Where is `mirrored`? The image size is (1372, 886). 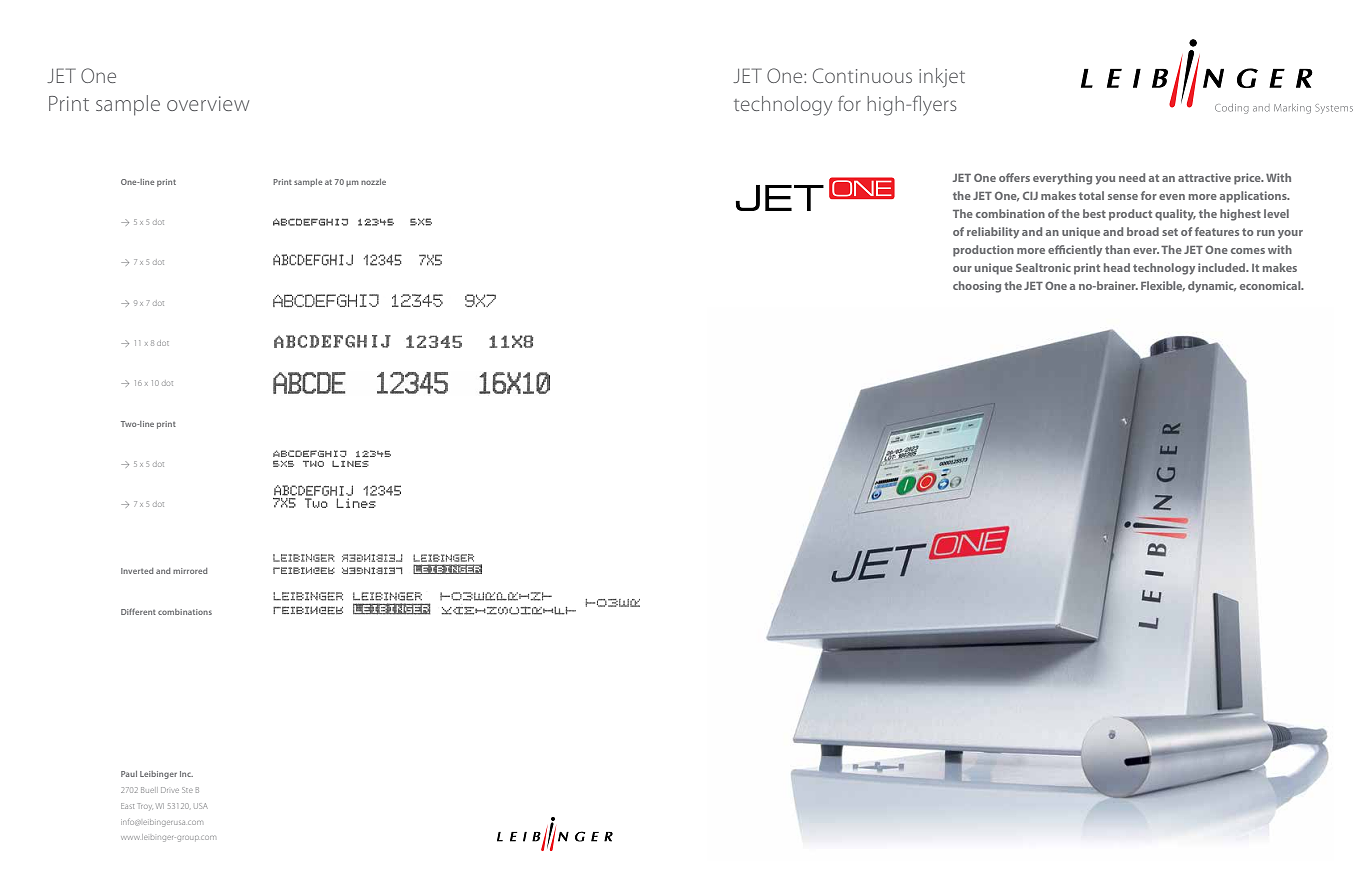 mirrored is located at coordinates (190, 571).
